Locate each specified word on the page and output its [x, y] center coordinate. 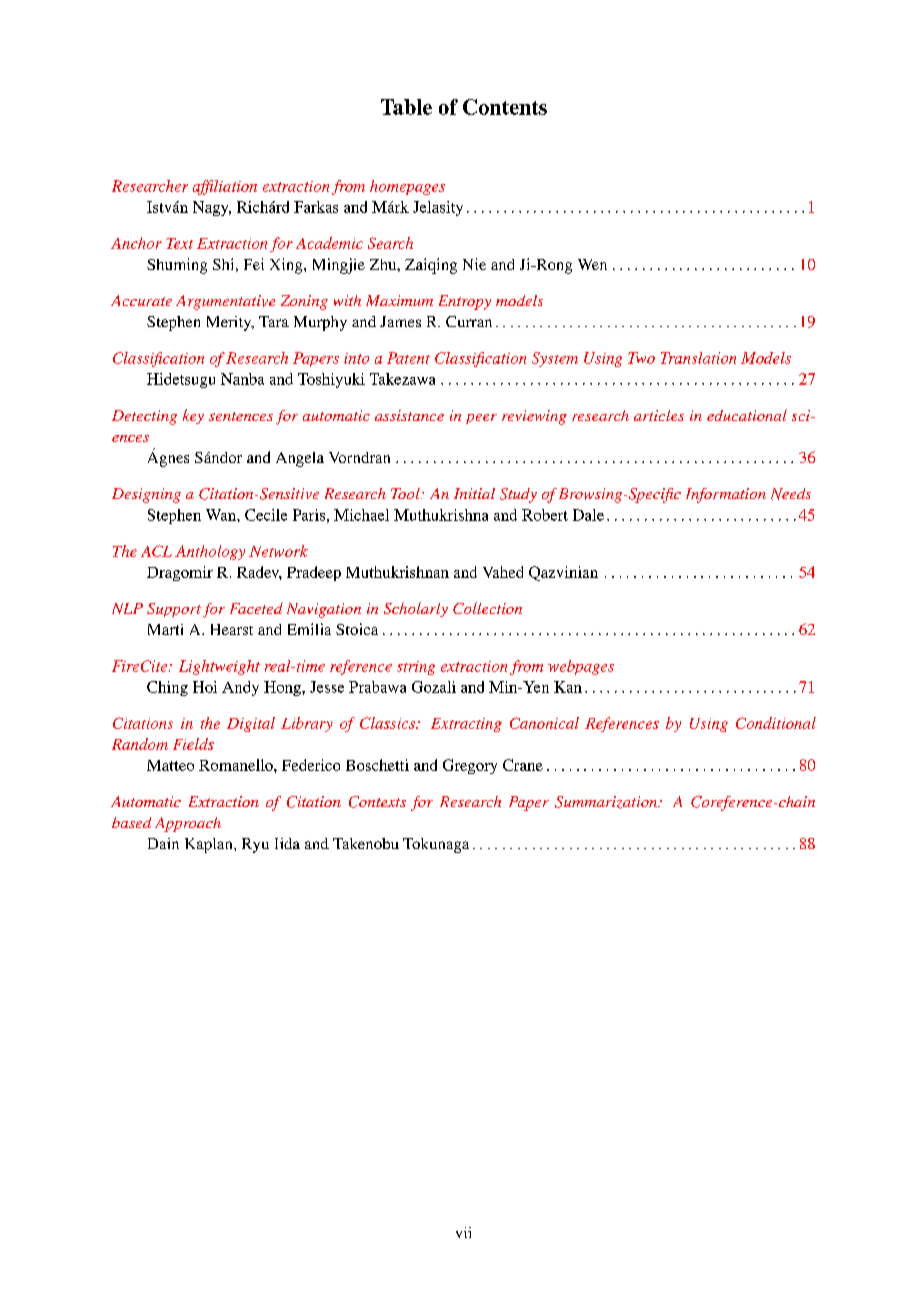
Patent [408, 358]
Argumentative [225, 302]
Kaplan [210, 845]
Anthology [210, 552]
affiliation [225, 187]
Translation [698, 358]
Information [726, 495]
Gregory [470, 766]
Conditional [776, 723]
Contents [505, 107]
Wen [592, 264]
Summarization [607, 802]
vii [463, 1232]
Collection [487, 608]
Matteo [170, 765]
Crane [523, 765]
